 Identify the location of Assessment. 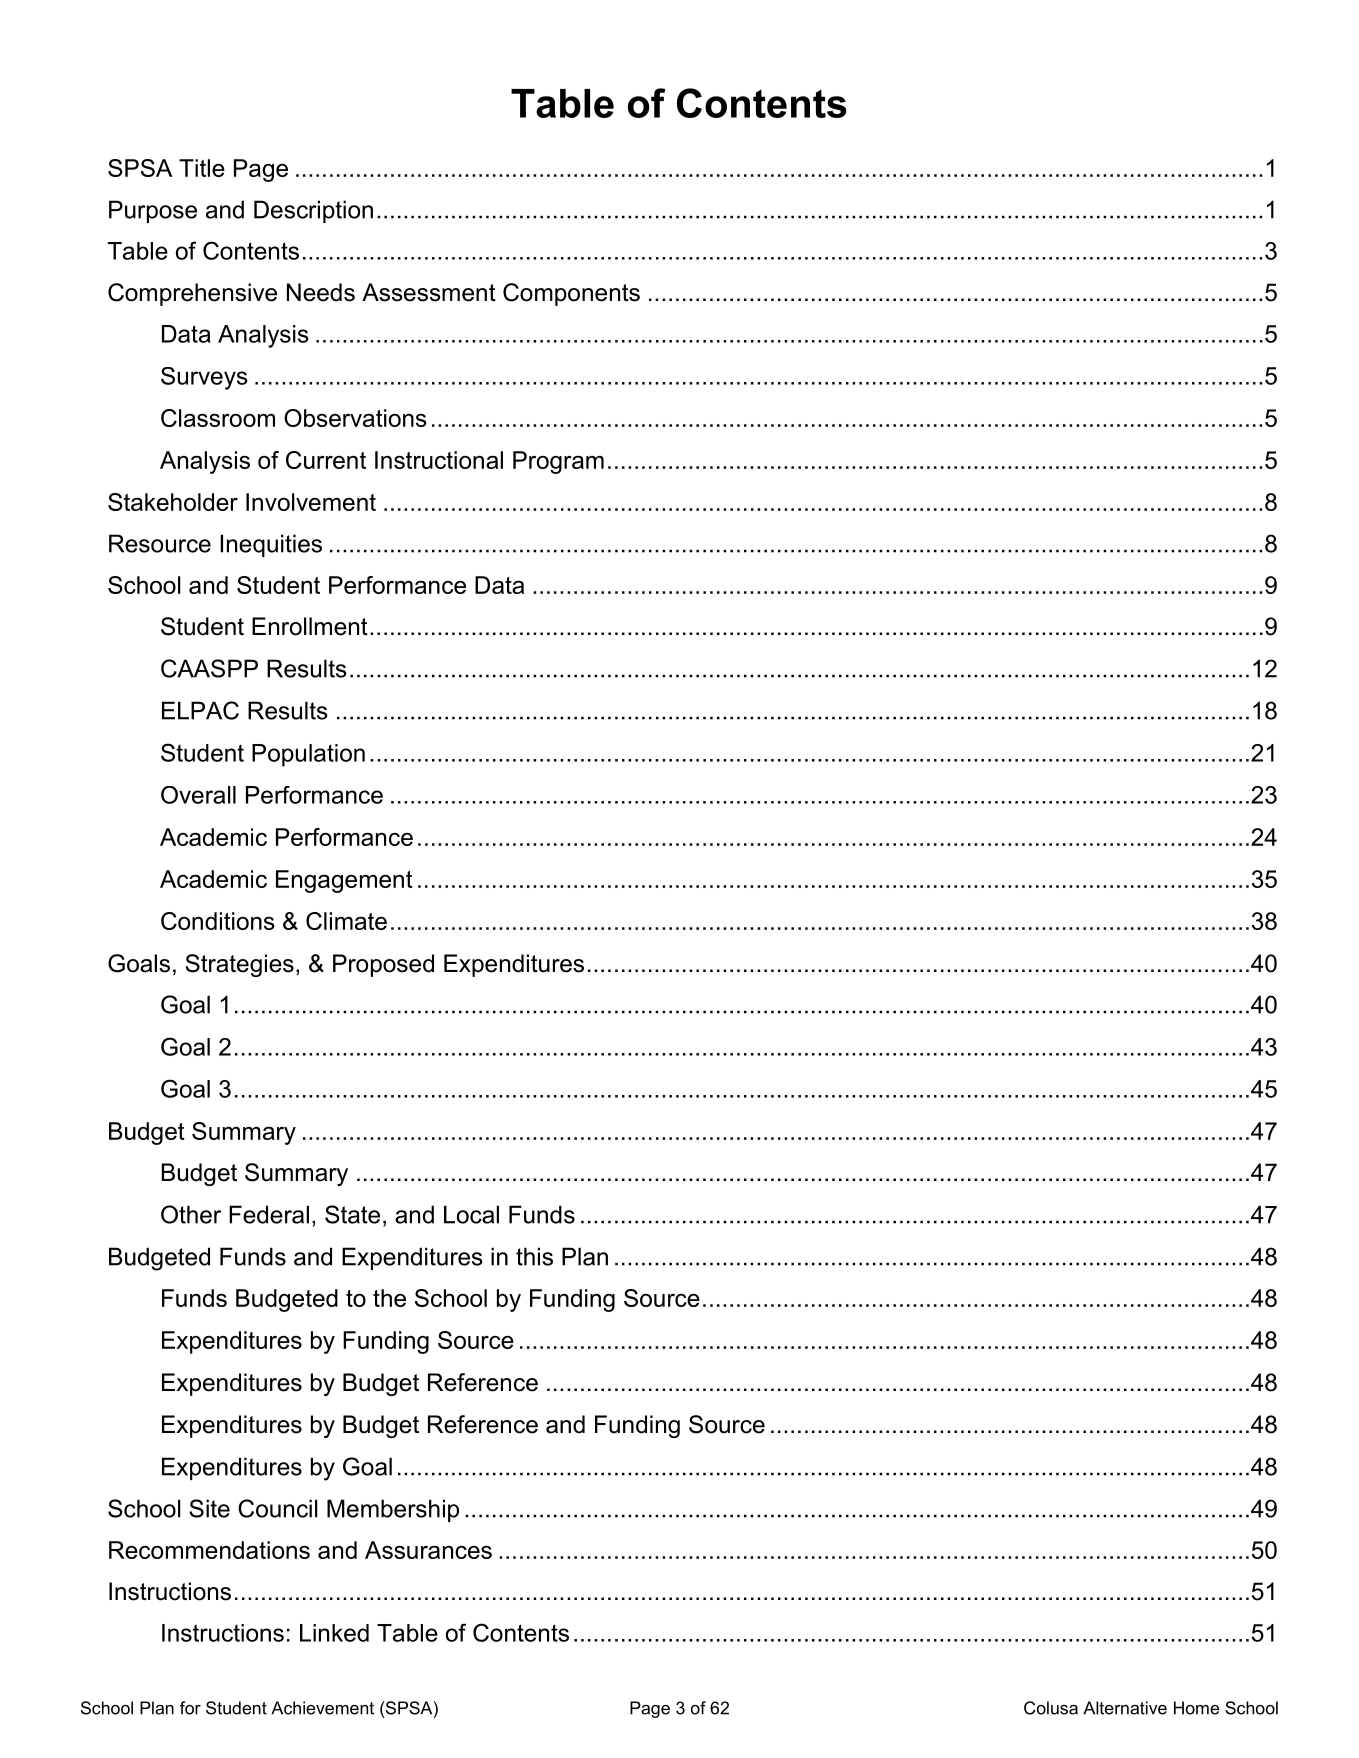
(429, 292).
